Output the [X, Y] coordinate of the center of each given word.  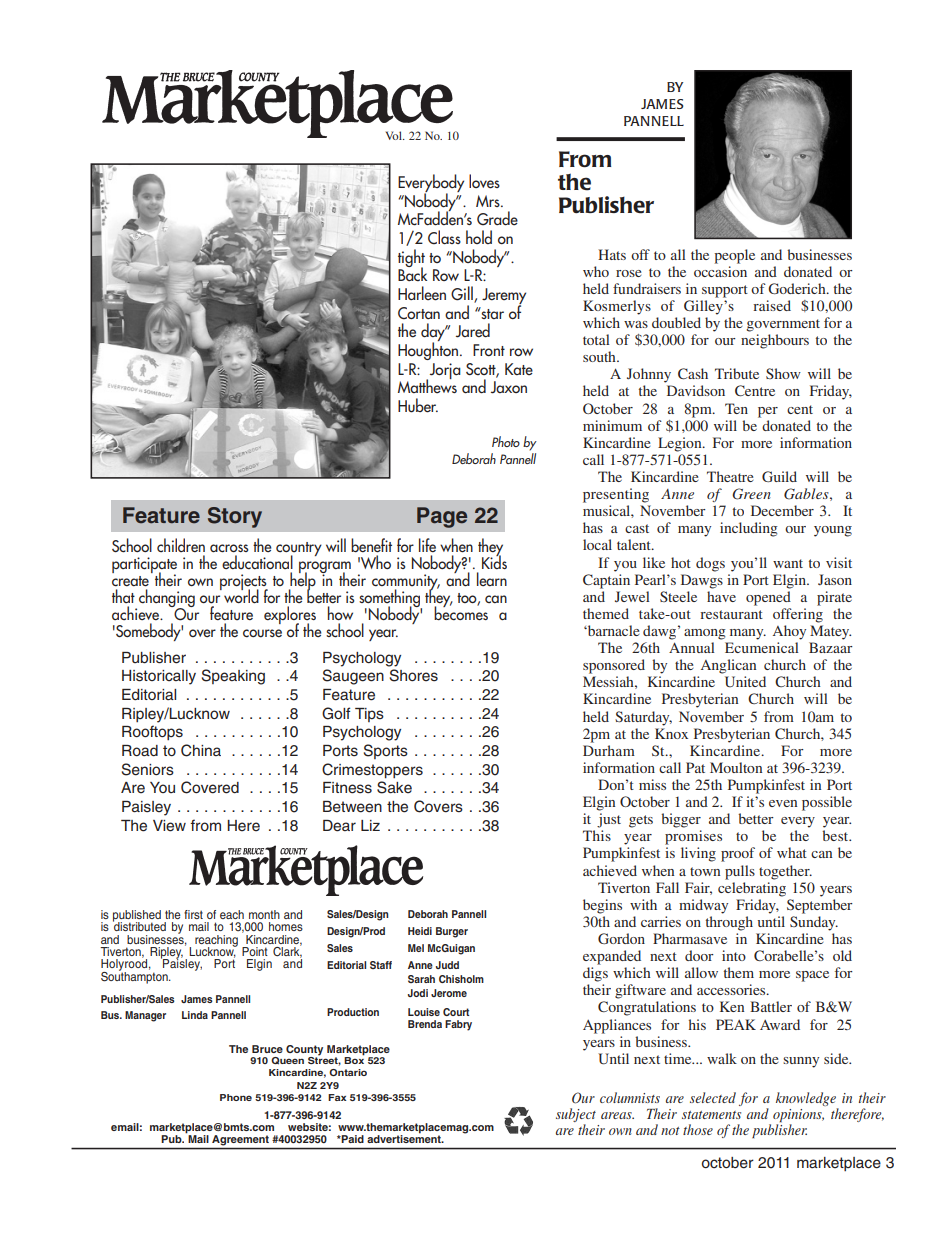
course [262, 633]
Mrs [489, 201]
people [734, 256]
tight [411, 259]
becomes [461, 612]
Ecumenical [762, 647]
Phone [236, 1097]
